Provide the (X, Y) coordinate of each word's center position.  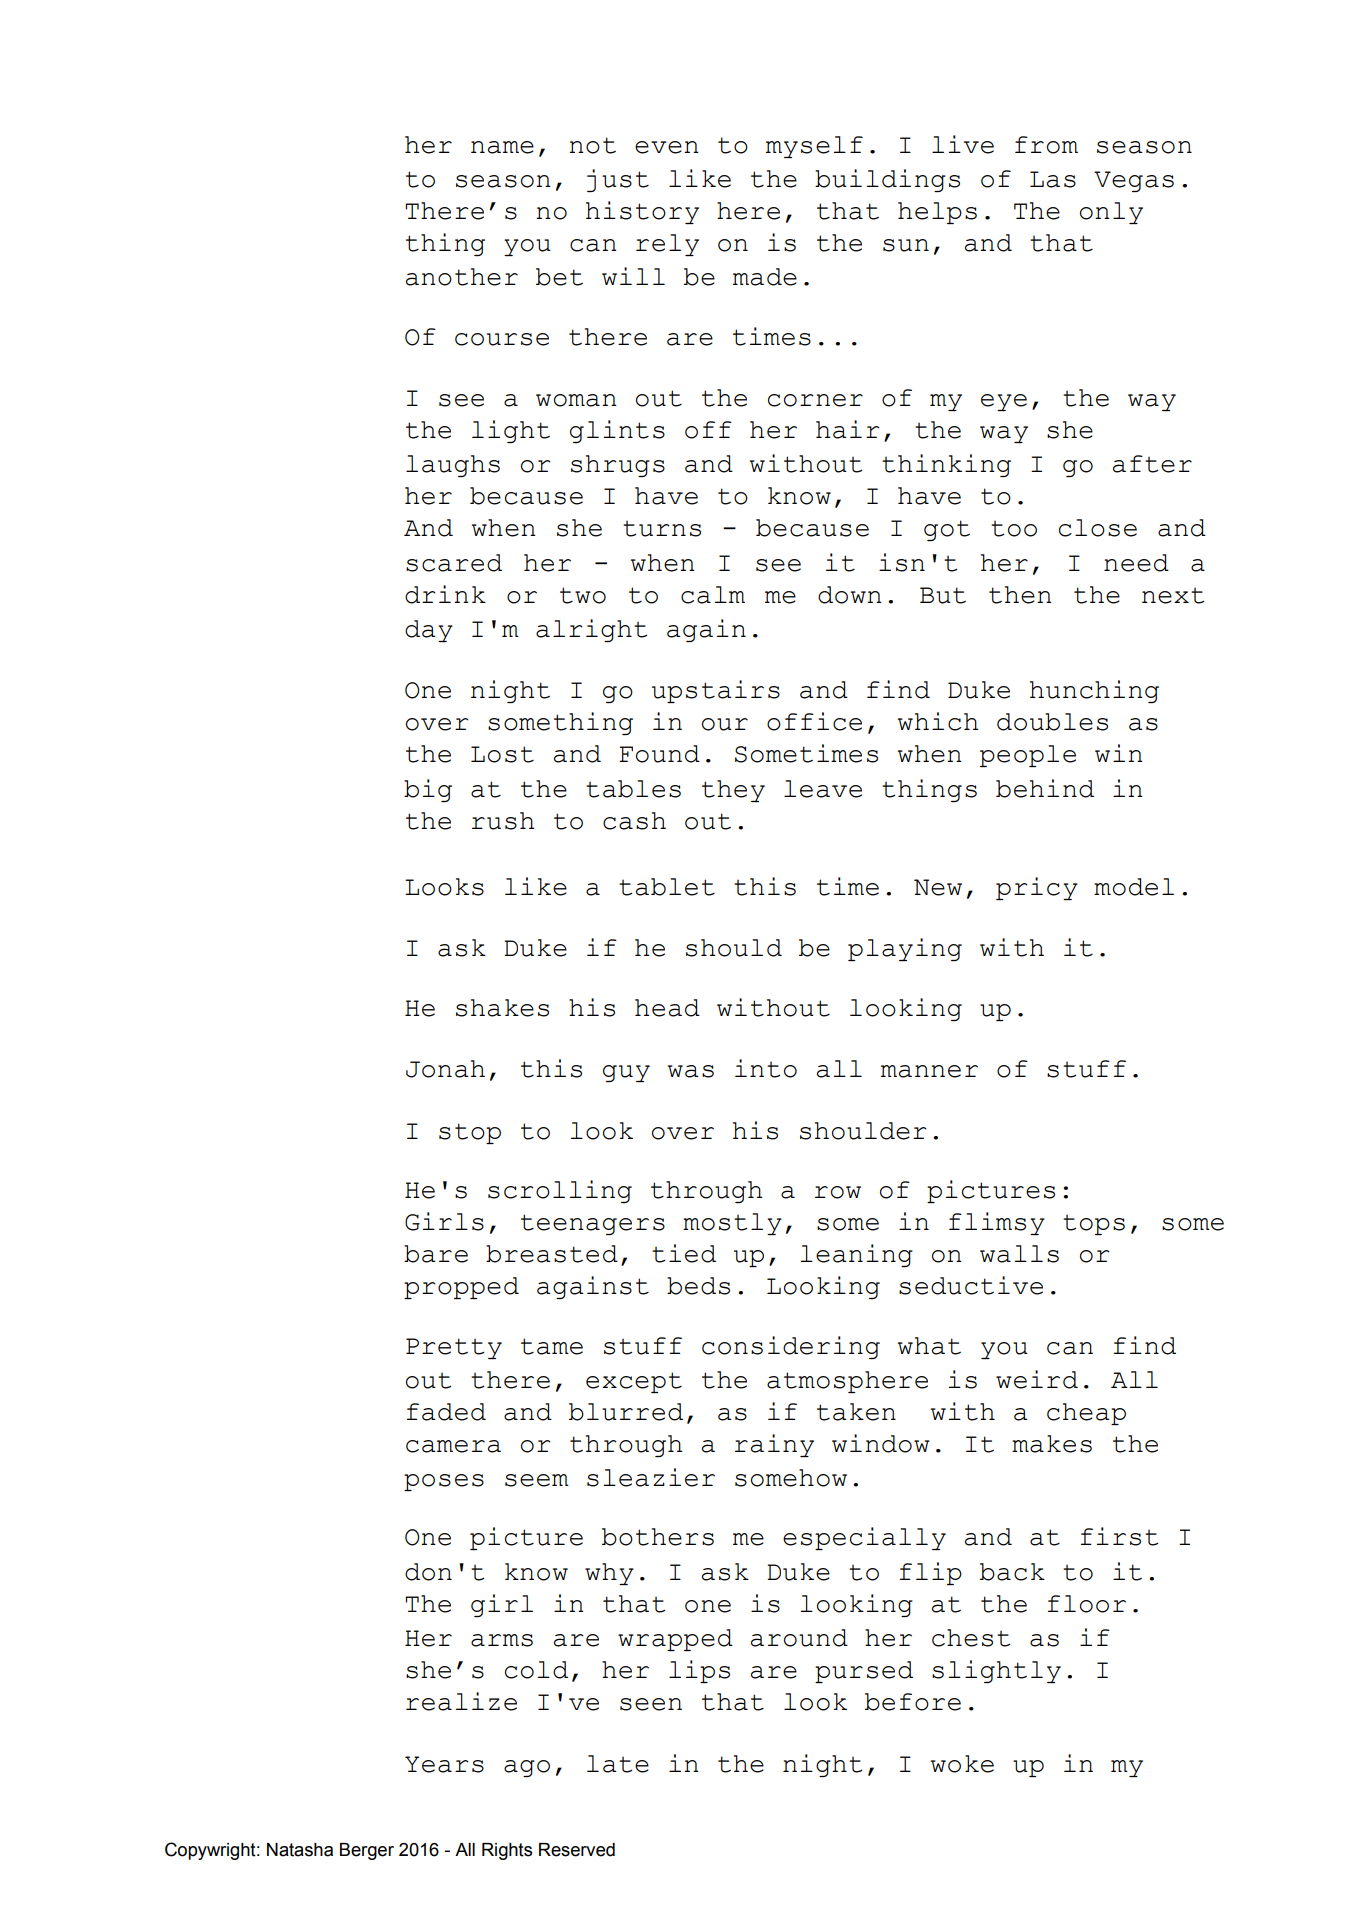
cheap (1086, 1414)
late (618, 1764)
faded (446, 1412)
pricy (1037, 888)
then (1020, 595)
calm (713, 595)
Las (1053, 179)
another (462, 277)
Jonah (445, 1069)
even (667, 147)
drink (445, 594)
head (667, 1008)
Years (444, 1764)
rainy (774, 1445)
